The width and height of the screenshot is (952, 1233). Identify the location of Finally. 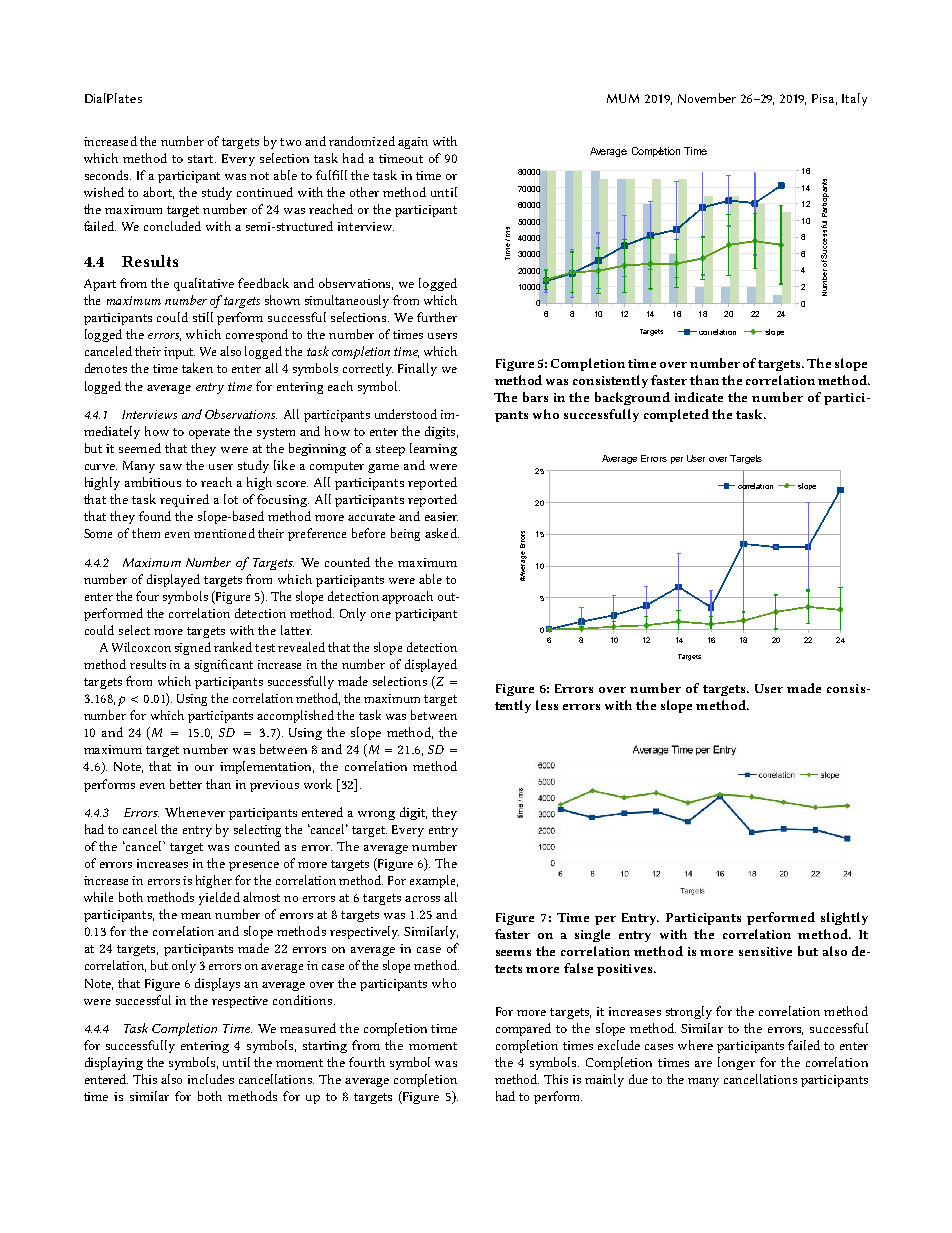
(417, 369).
